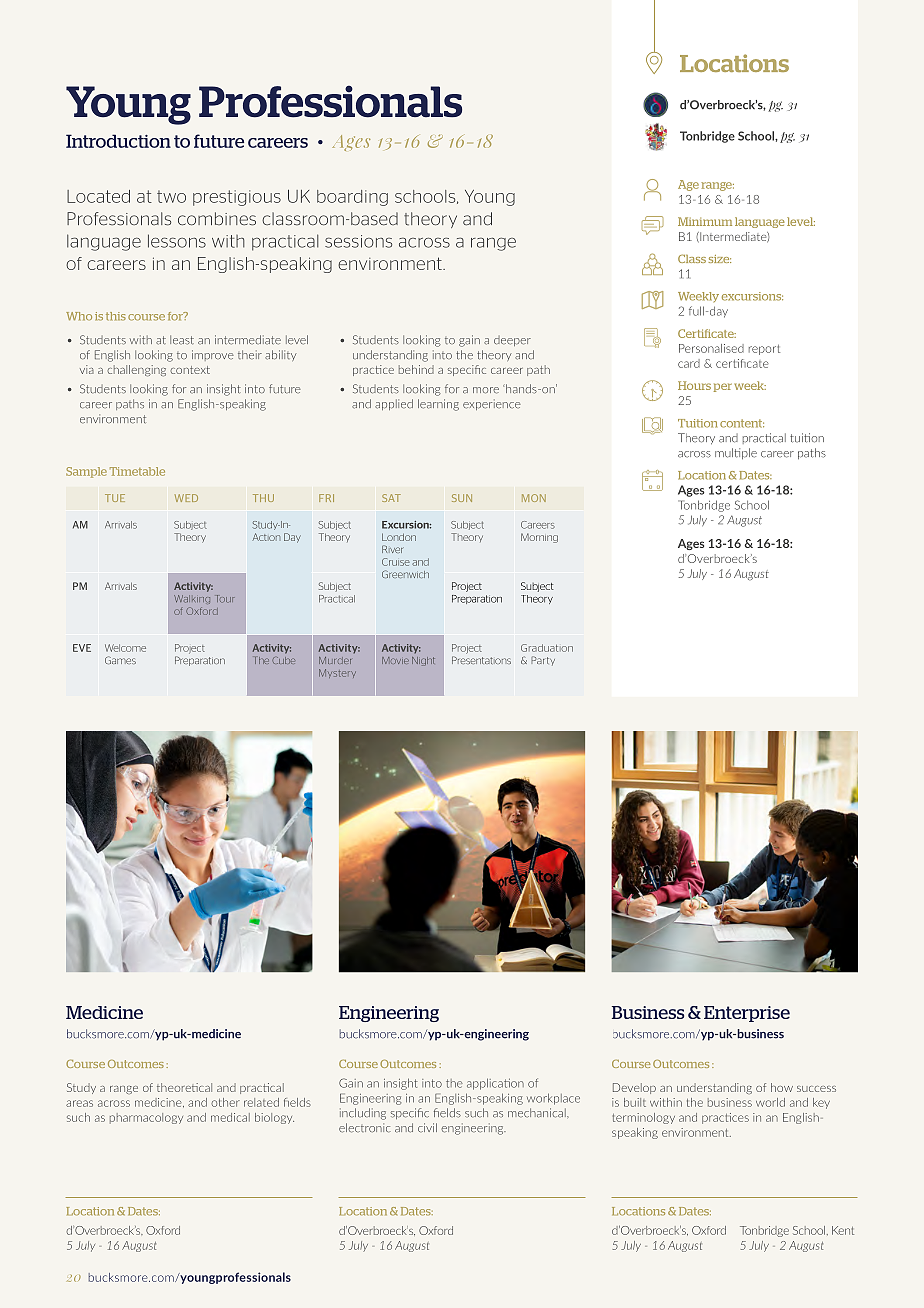 The image size is (924, 1308). Describe the element at coordinates (481, 660) in the screenshot. I see `Presentations` at that location.
